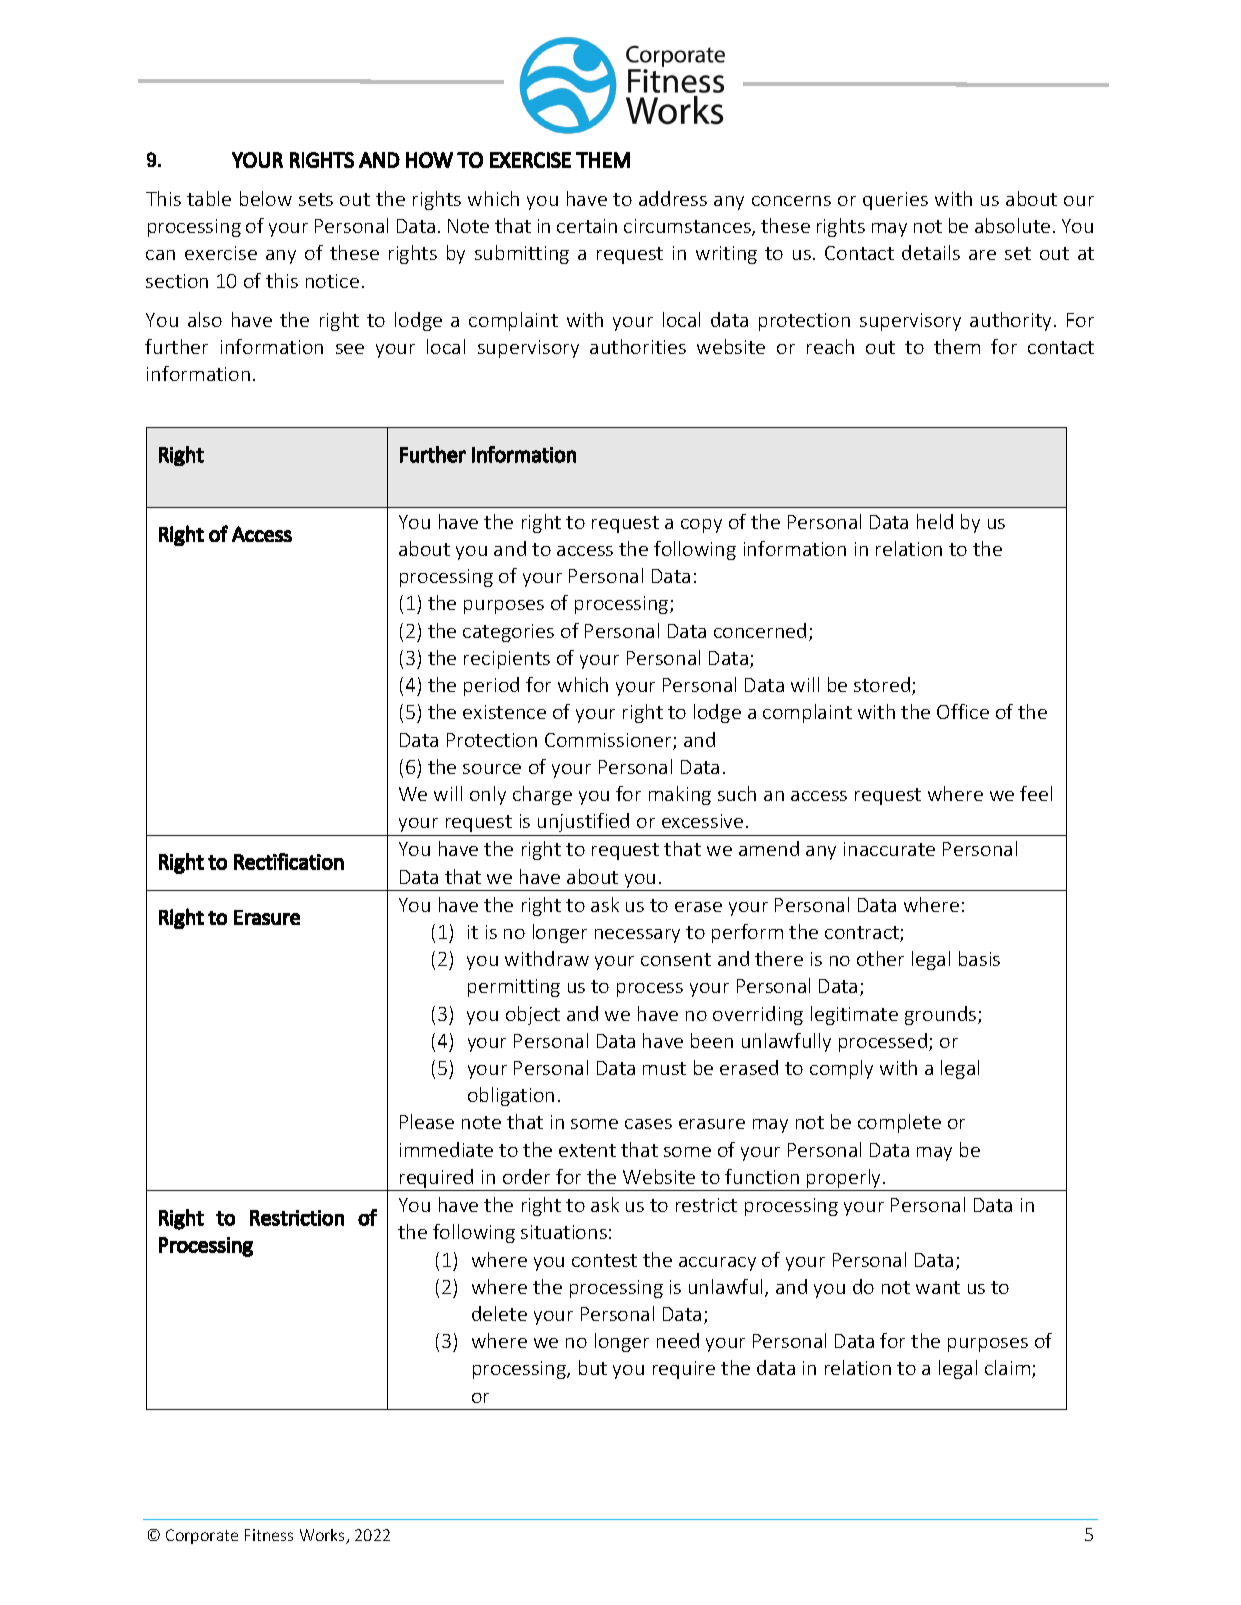 The height and width of the screenshot is (1605, 1241). I want to click on Fitness, so click(269, 1535).
